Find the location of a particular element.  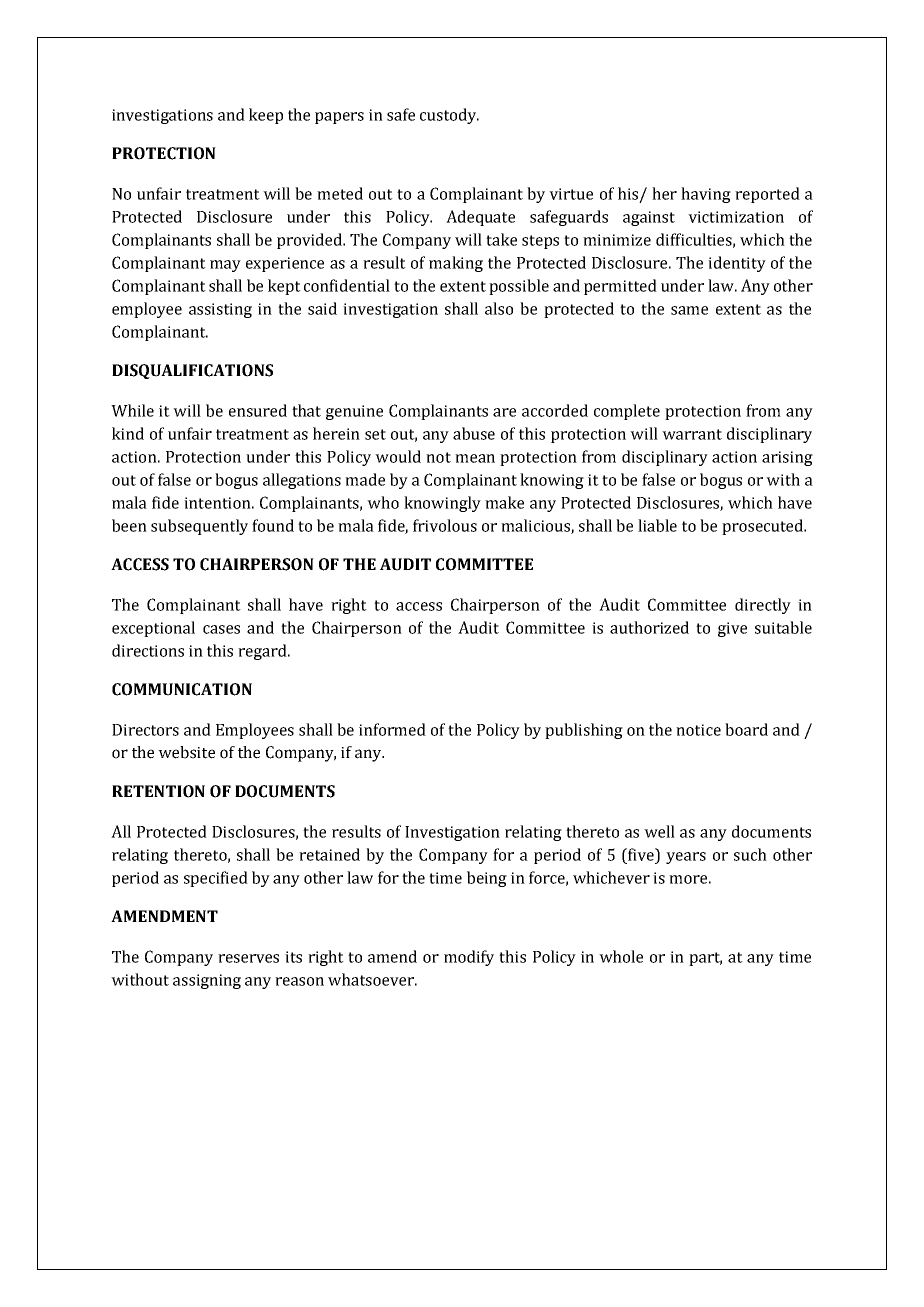

part is located at coordinates (705, 959).
